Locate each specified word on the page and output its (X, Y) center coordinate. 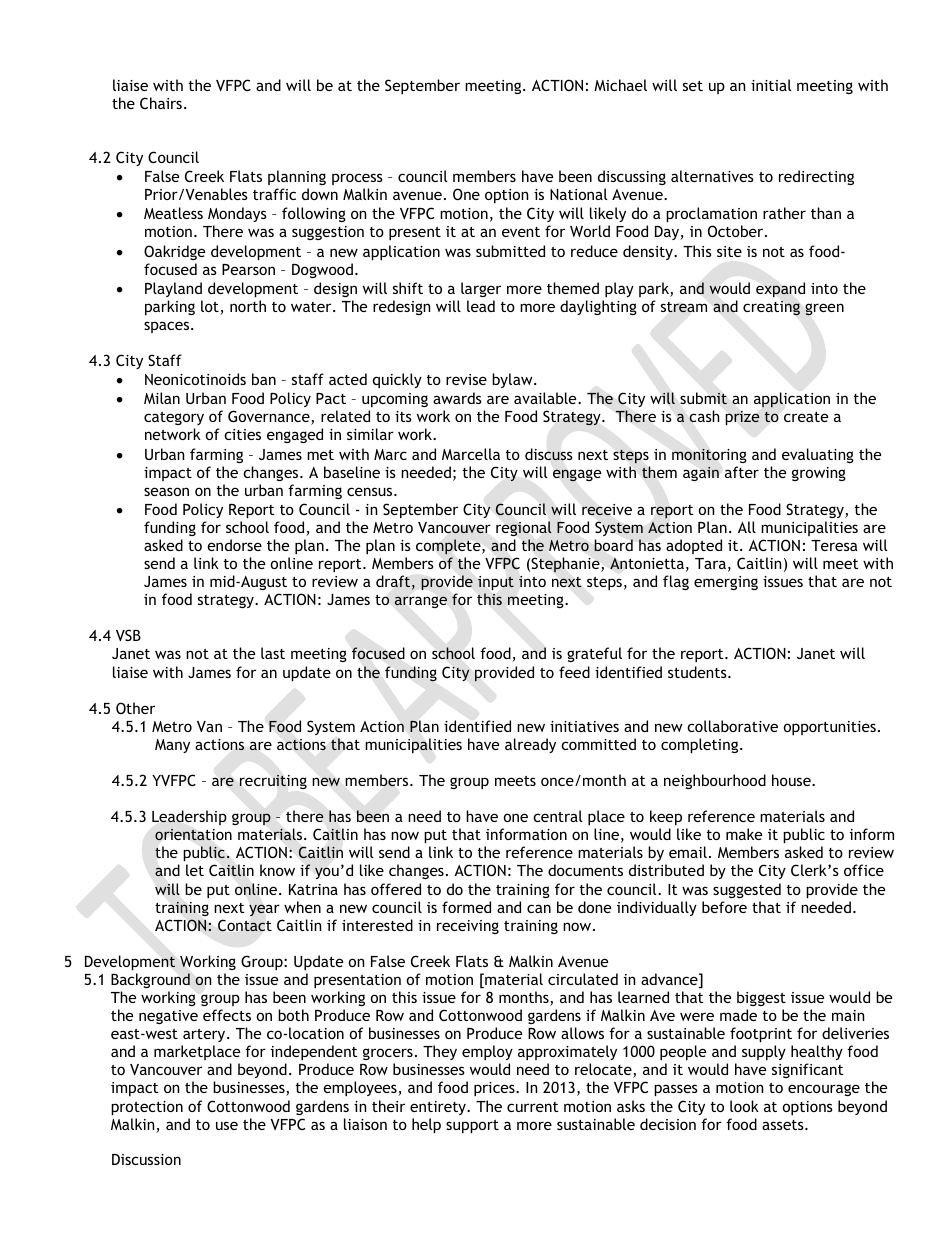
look (744, 1106)
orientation (193, 835)
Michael (620, 85)
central (557, 816)
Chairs (161, 103)
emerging (726, 583)
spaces (168, 327)
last (273, 653)
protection (147, 1108)
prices (495, 1089)
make (744, 834)
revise (466, 379)
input (496, 583)
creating (771, 308)
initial (771, 85)
